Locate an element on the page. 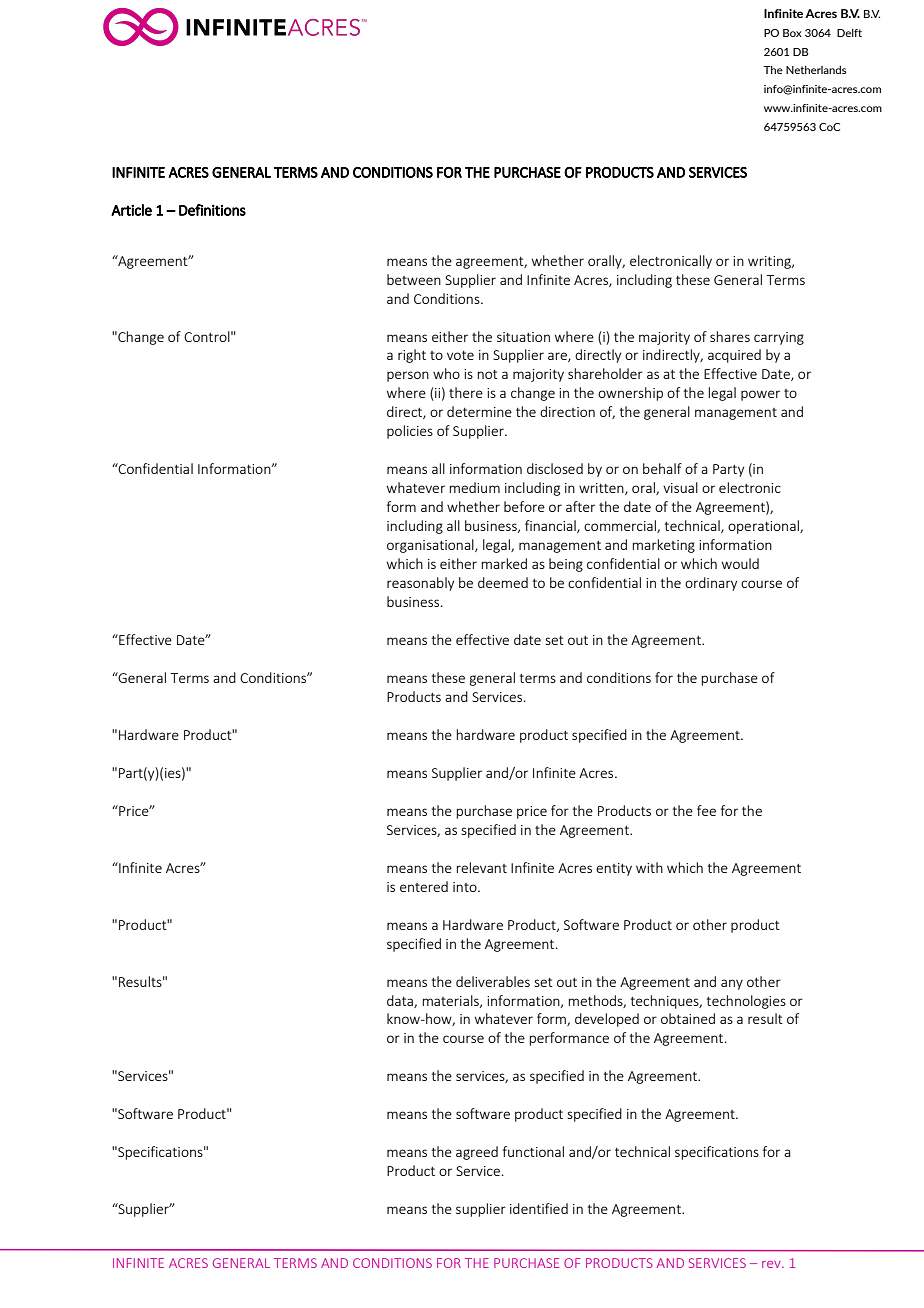  developed is located at coordinates (607, 1020).
